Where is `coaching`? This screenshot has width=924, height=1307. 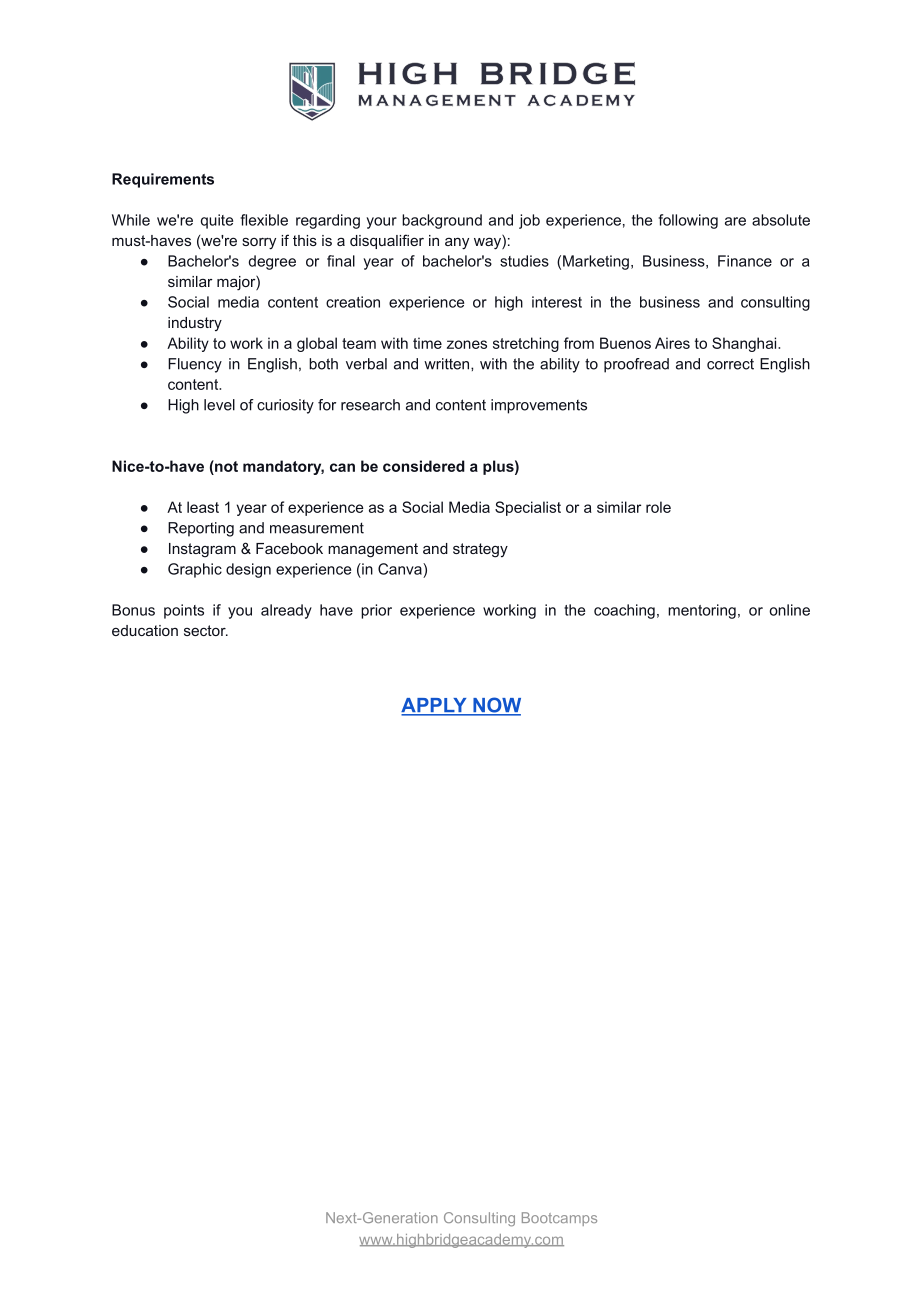 coaching is located at coordinates (624, 611).
